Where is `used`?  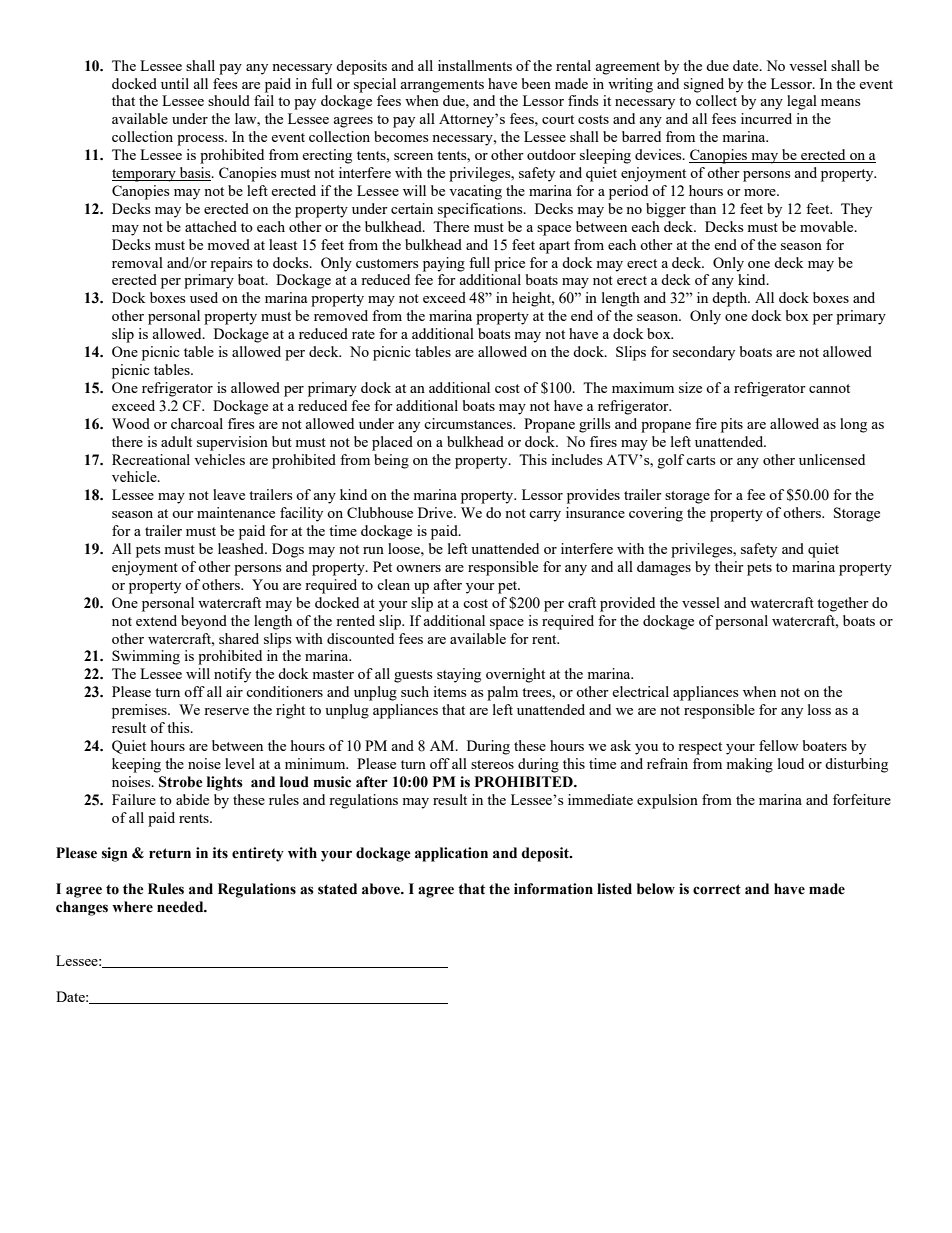 used is located at coordinates (204, 297).
